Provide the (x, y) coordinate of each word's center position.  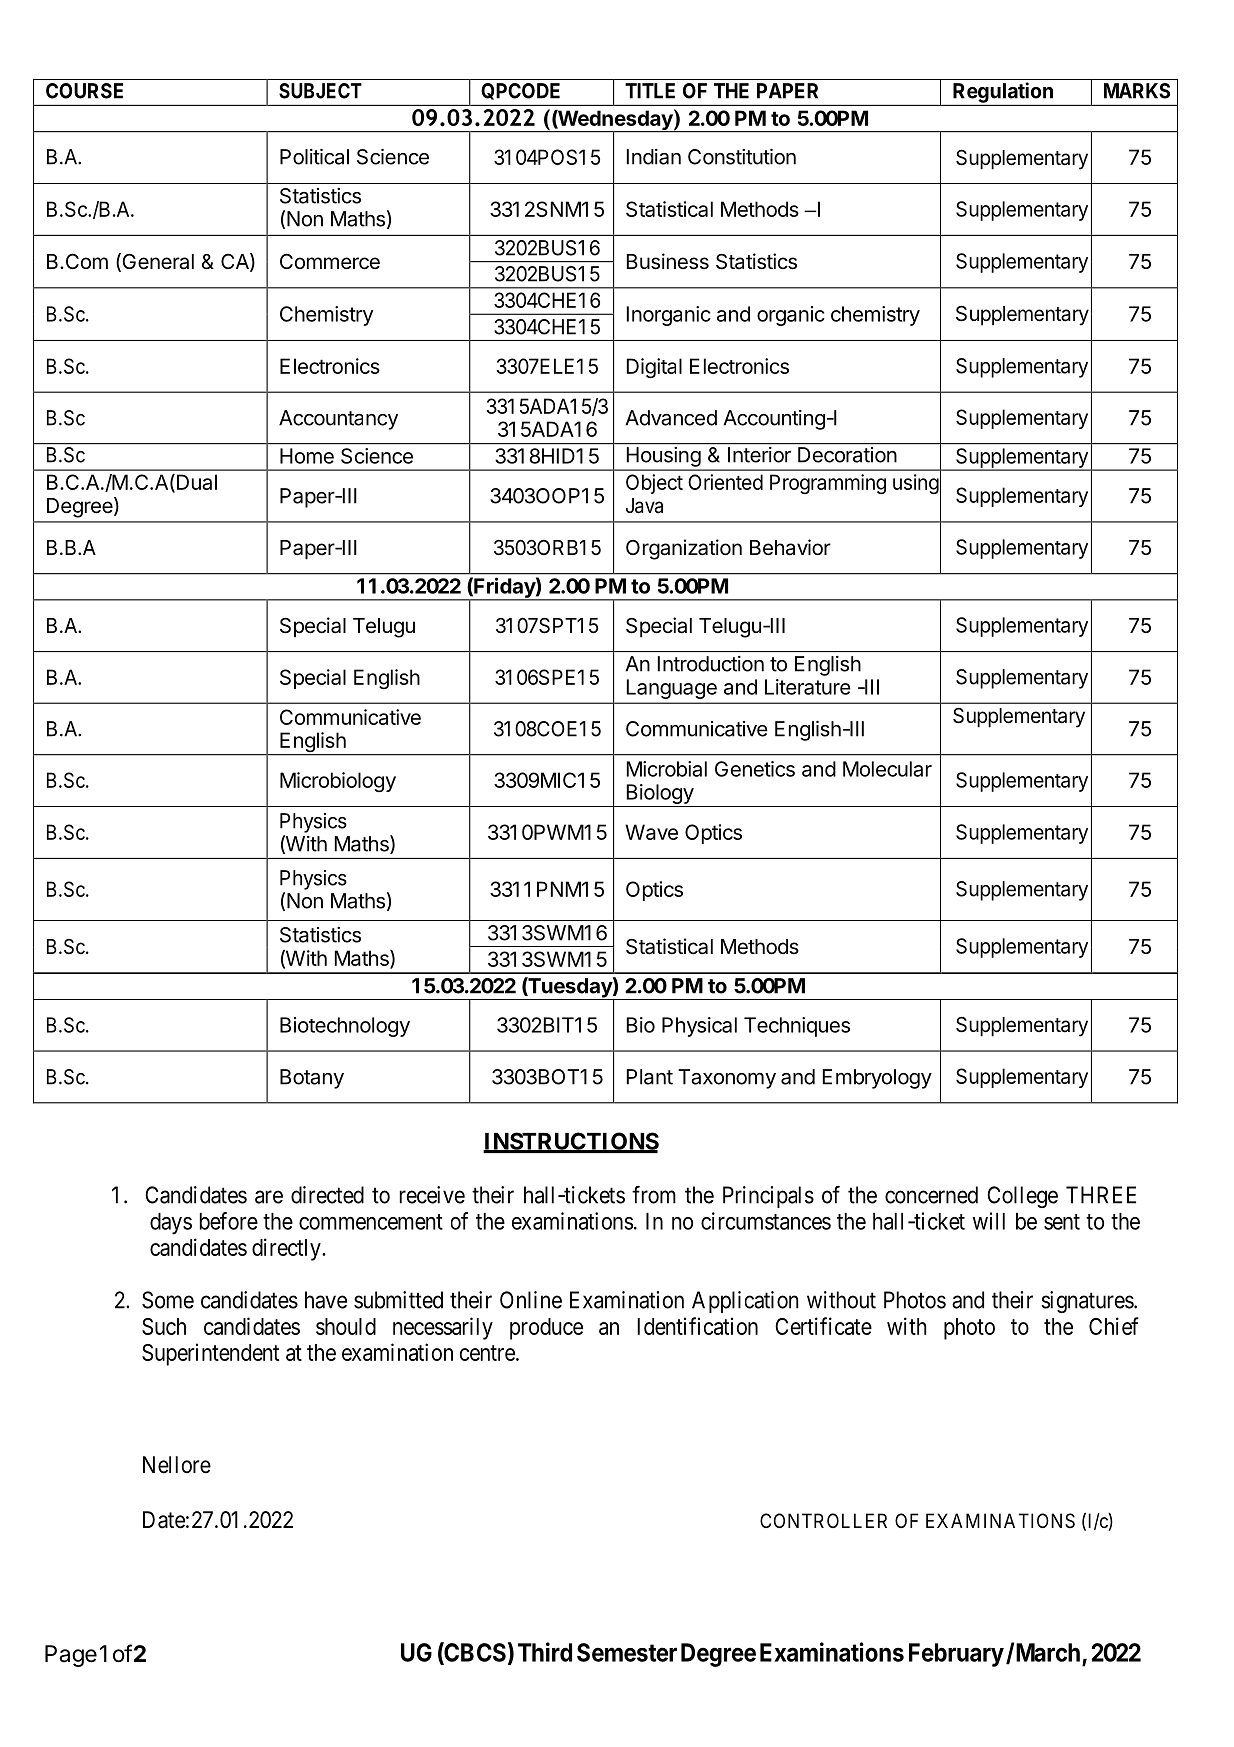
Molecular (887, 769)
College (1022, 1197)
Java (644, 506)
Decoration (847, 455)
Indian (654, 157)
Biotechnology (345, 1027)
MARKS (1137, 91)
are (269, 1197)
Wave (651, 832)
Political (314, 157)
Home (307, 456)
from (654, 1195)
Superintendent (210, 1354)
